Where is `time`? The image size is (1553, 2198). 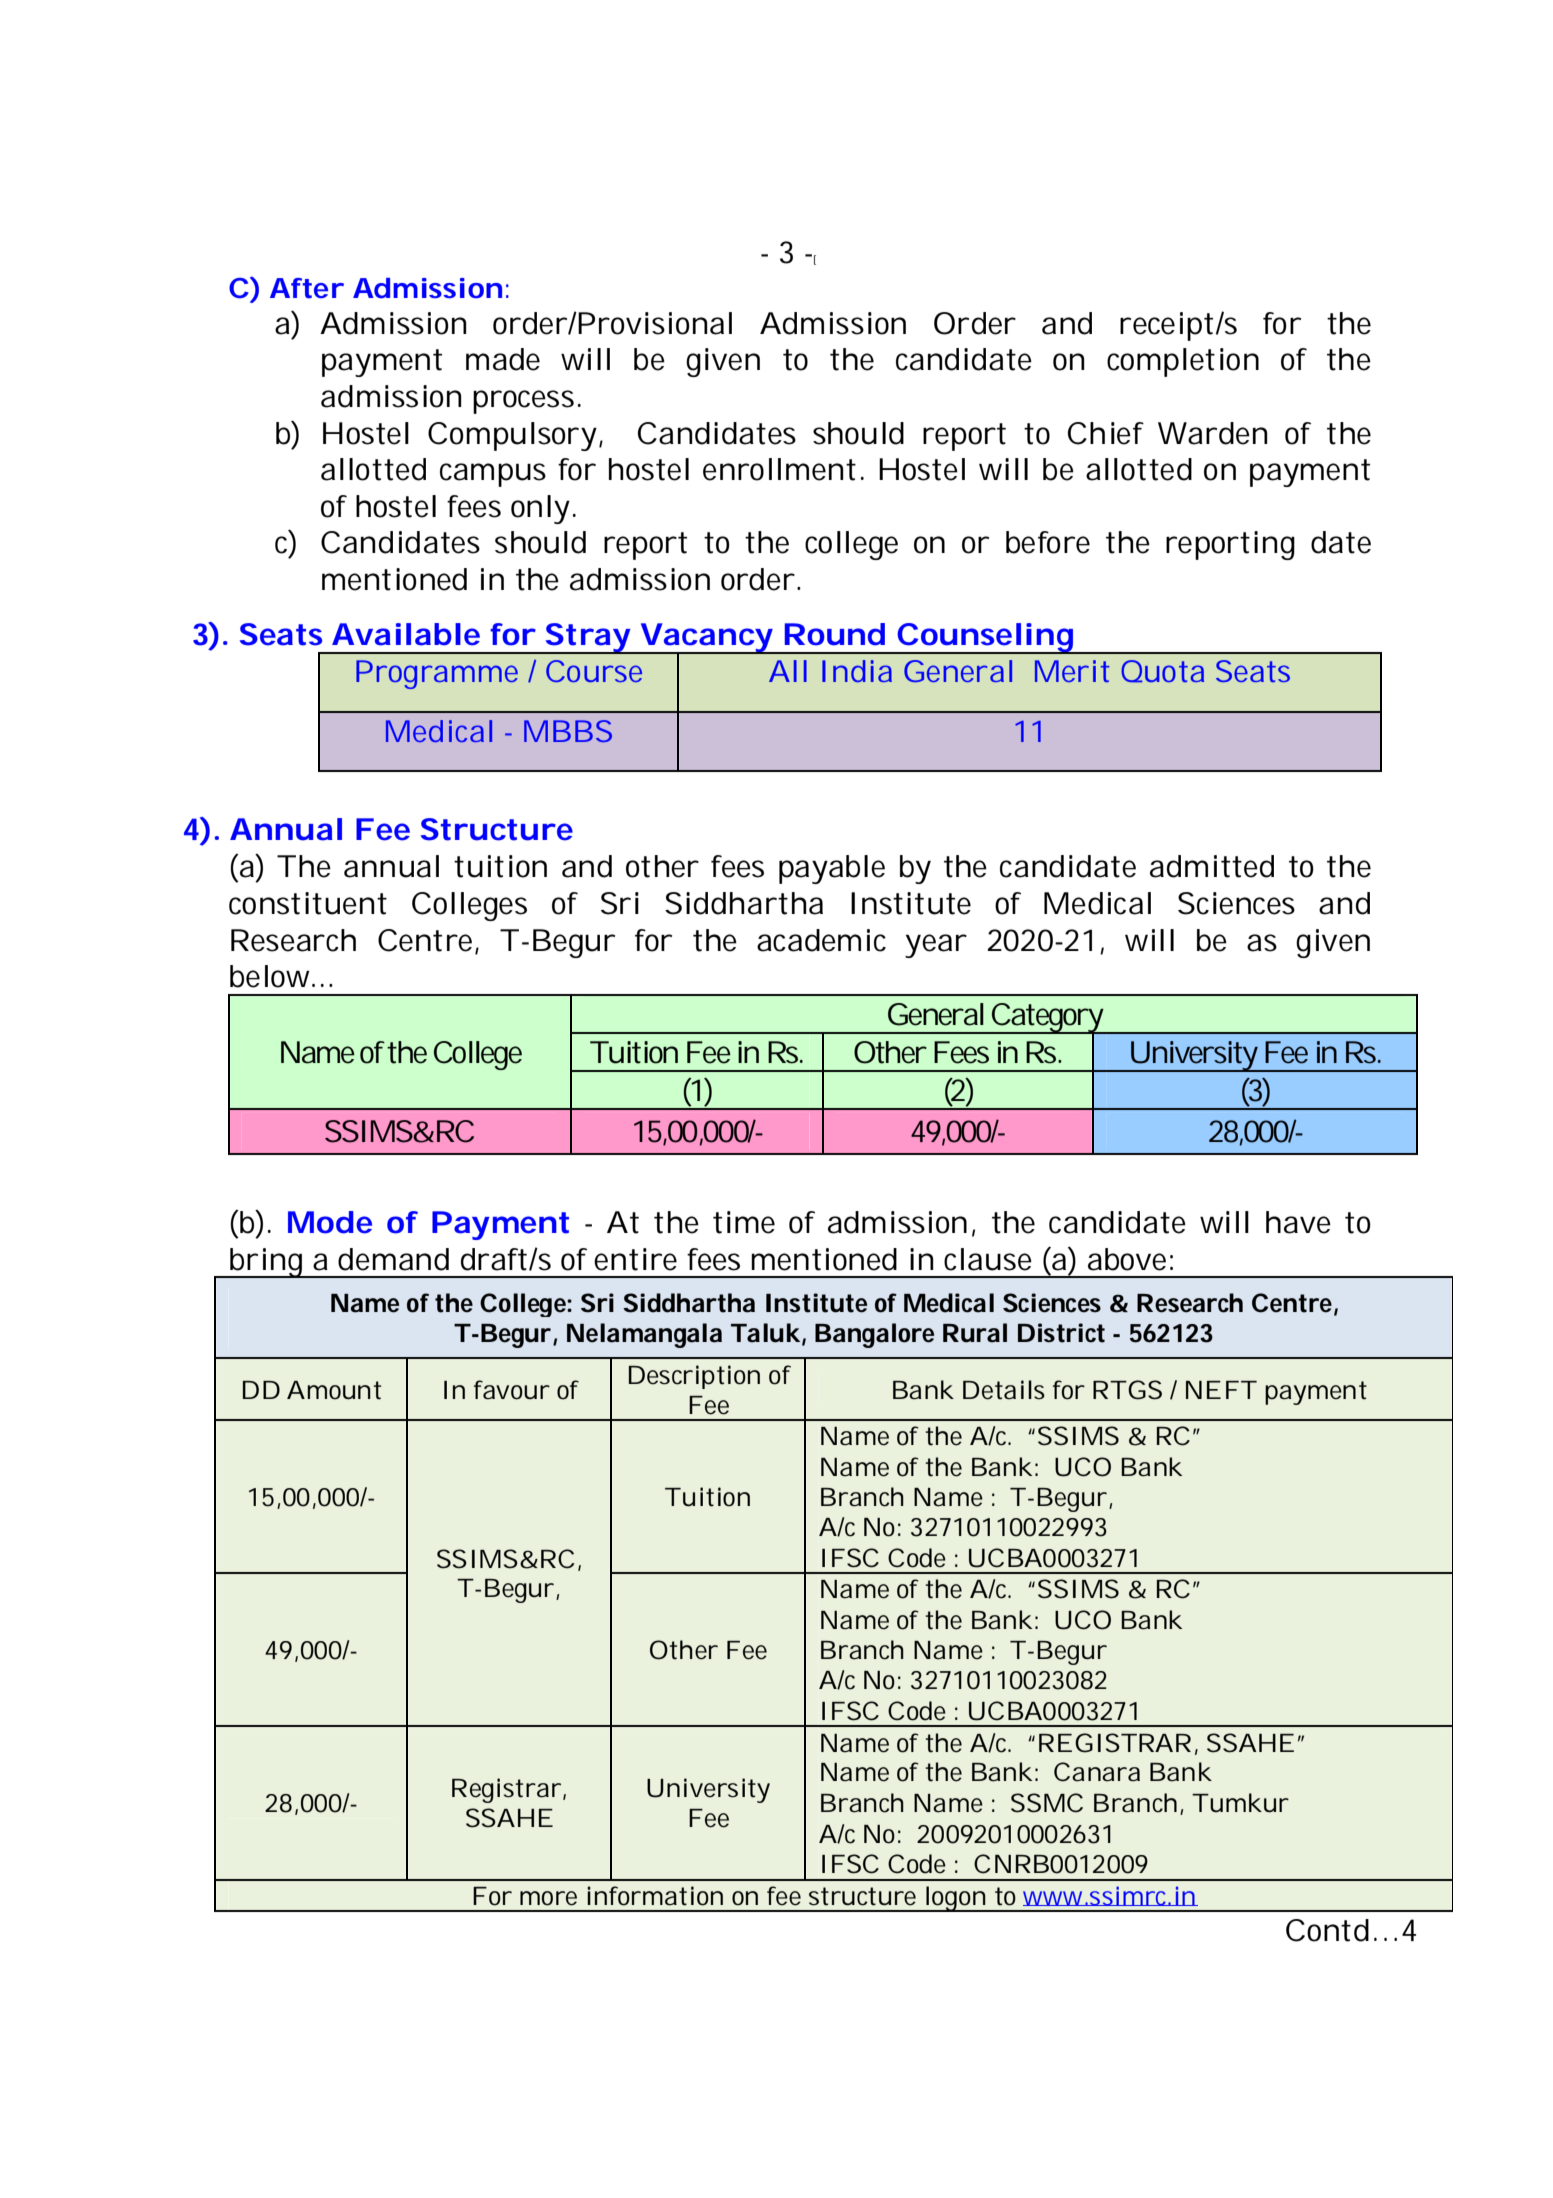 time is located at coordinates (744, 1222).
